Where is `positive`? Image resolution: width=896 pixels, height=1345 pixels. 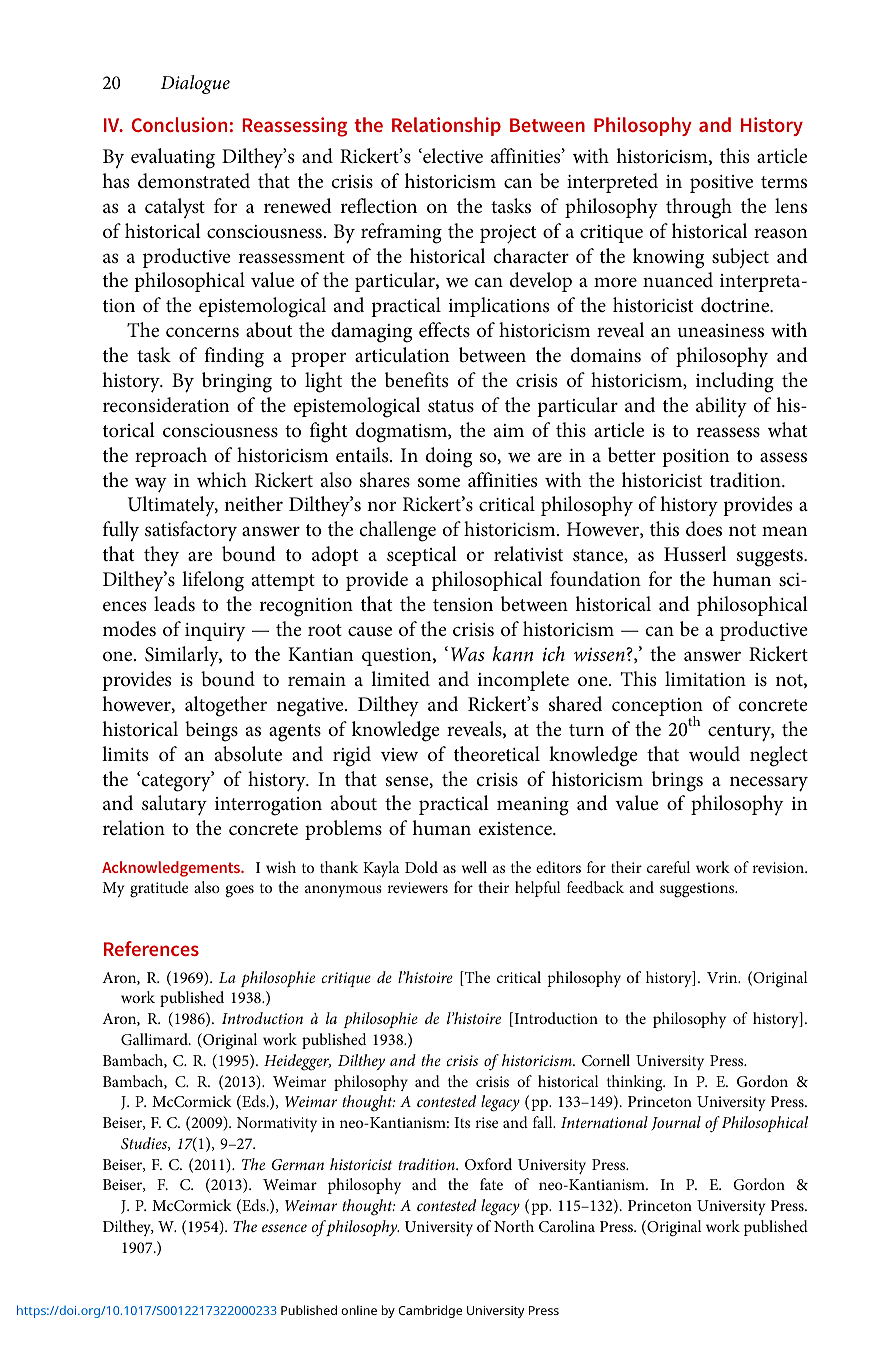
positive is located at coordinates (721, 184).
